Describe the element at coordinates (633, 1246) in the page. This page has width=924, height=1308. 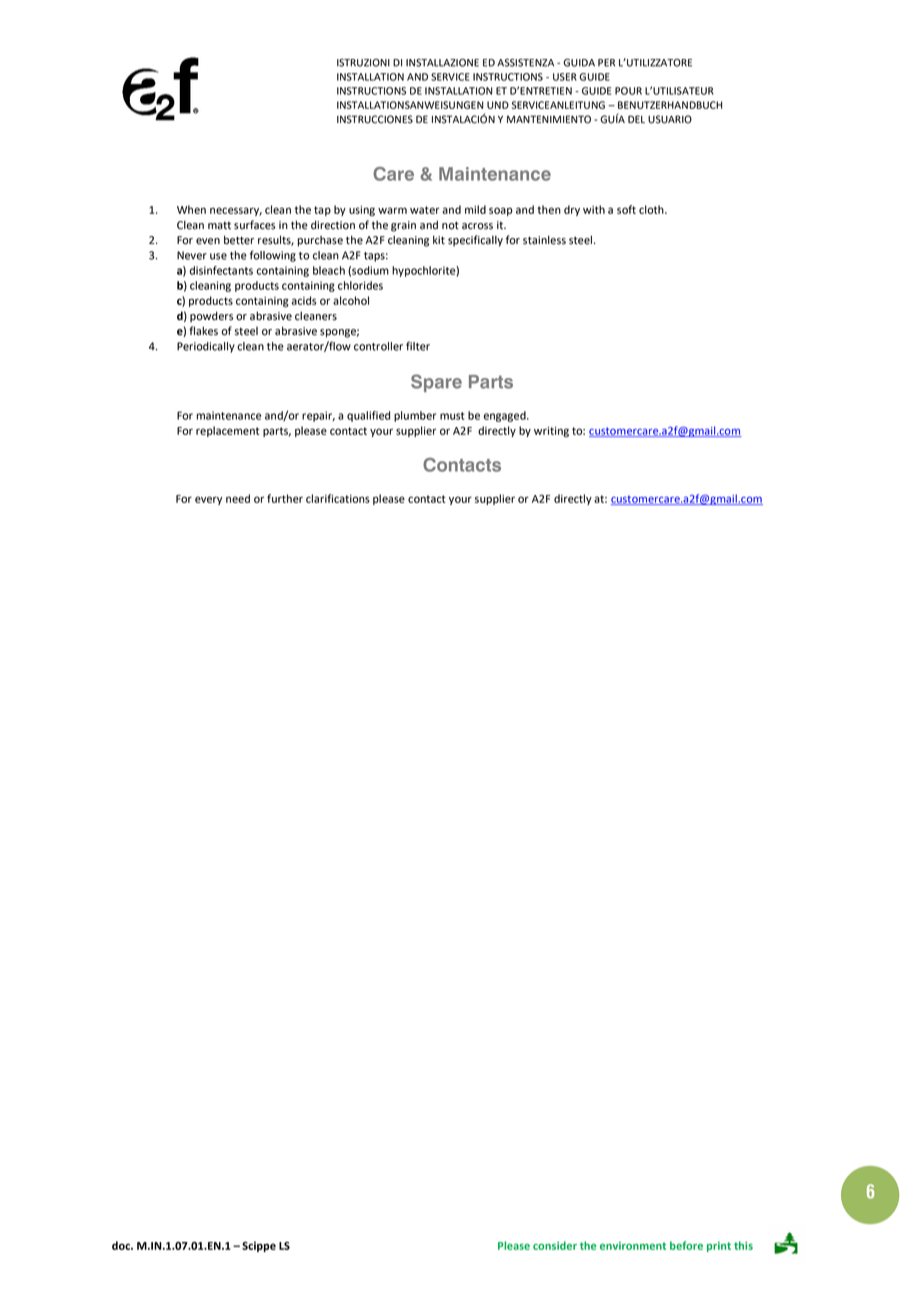
I see `environment` at that location.
